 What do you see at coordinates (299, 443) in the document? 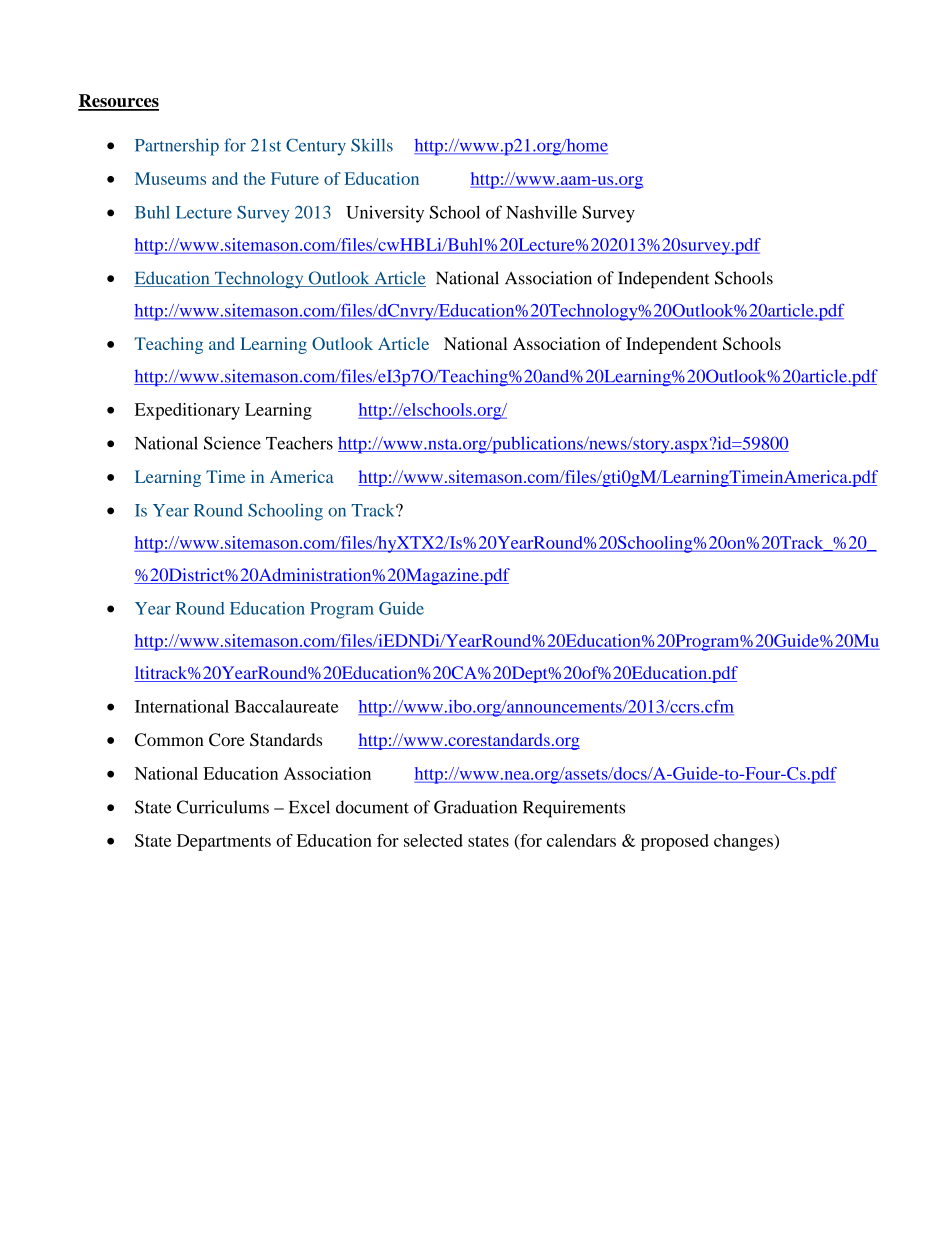
I see `Teachers` at bounding box center [299, 443].
